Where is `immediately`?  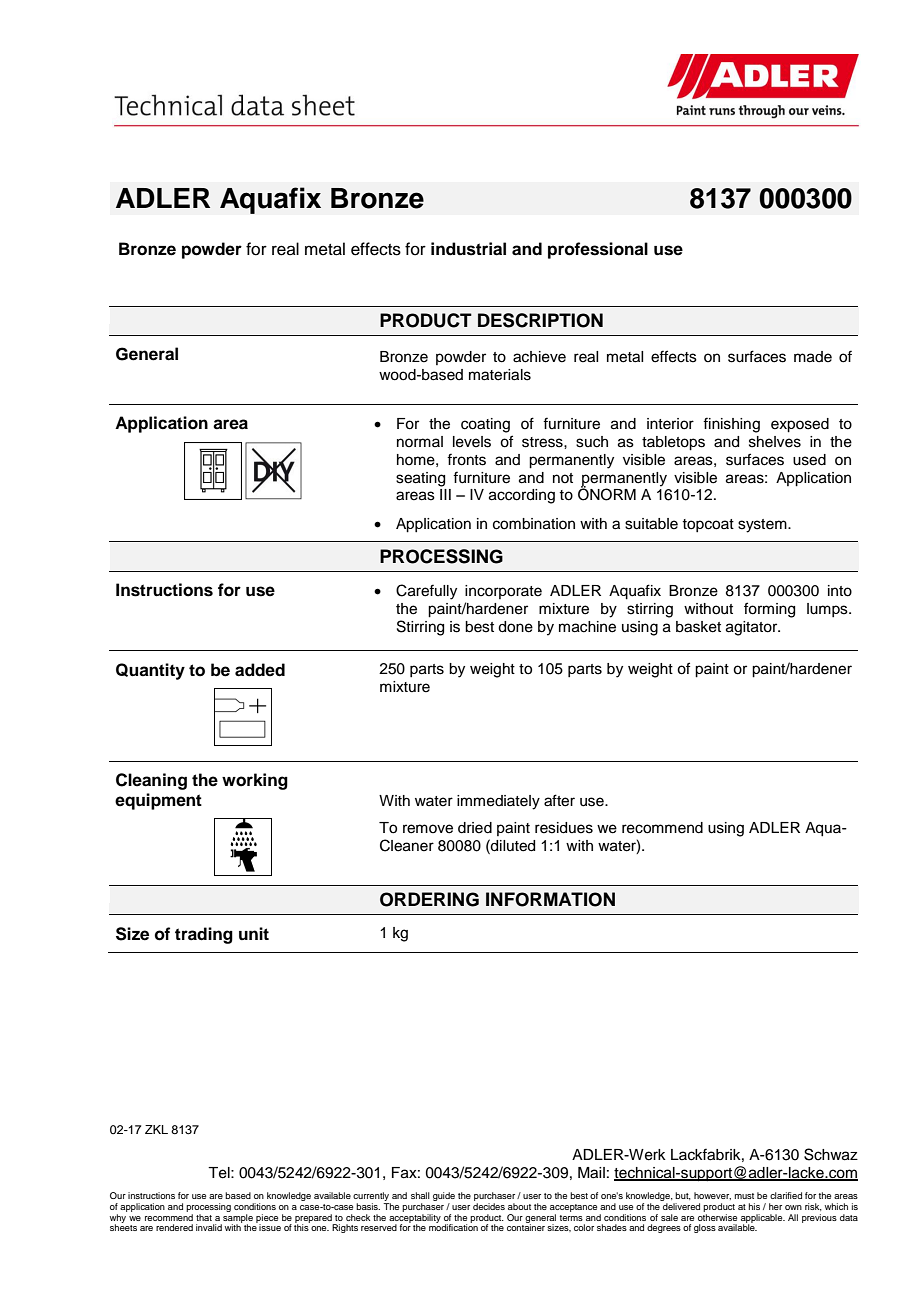 immediately is located at coordinates (498, 802).
